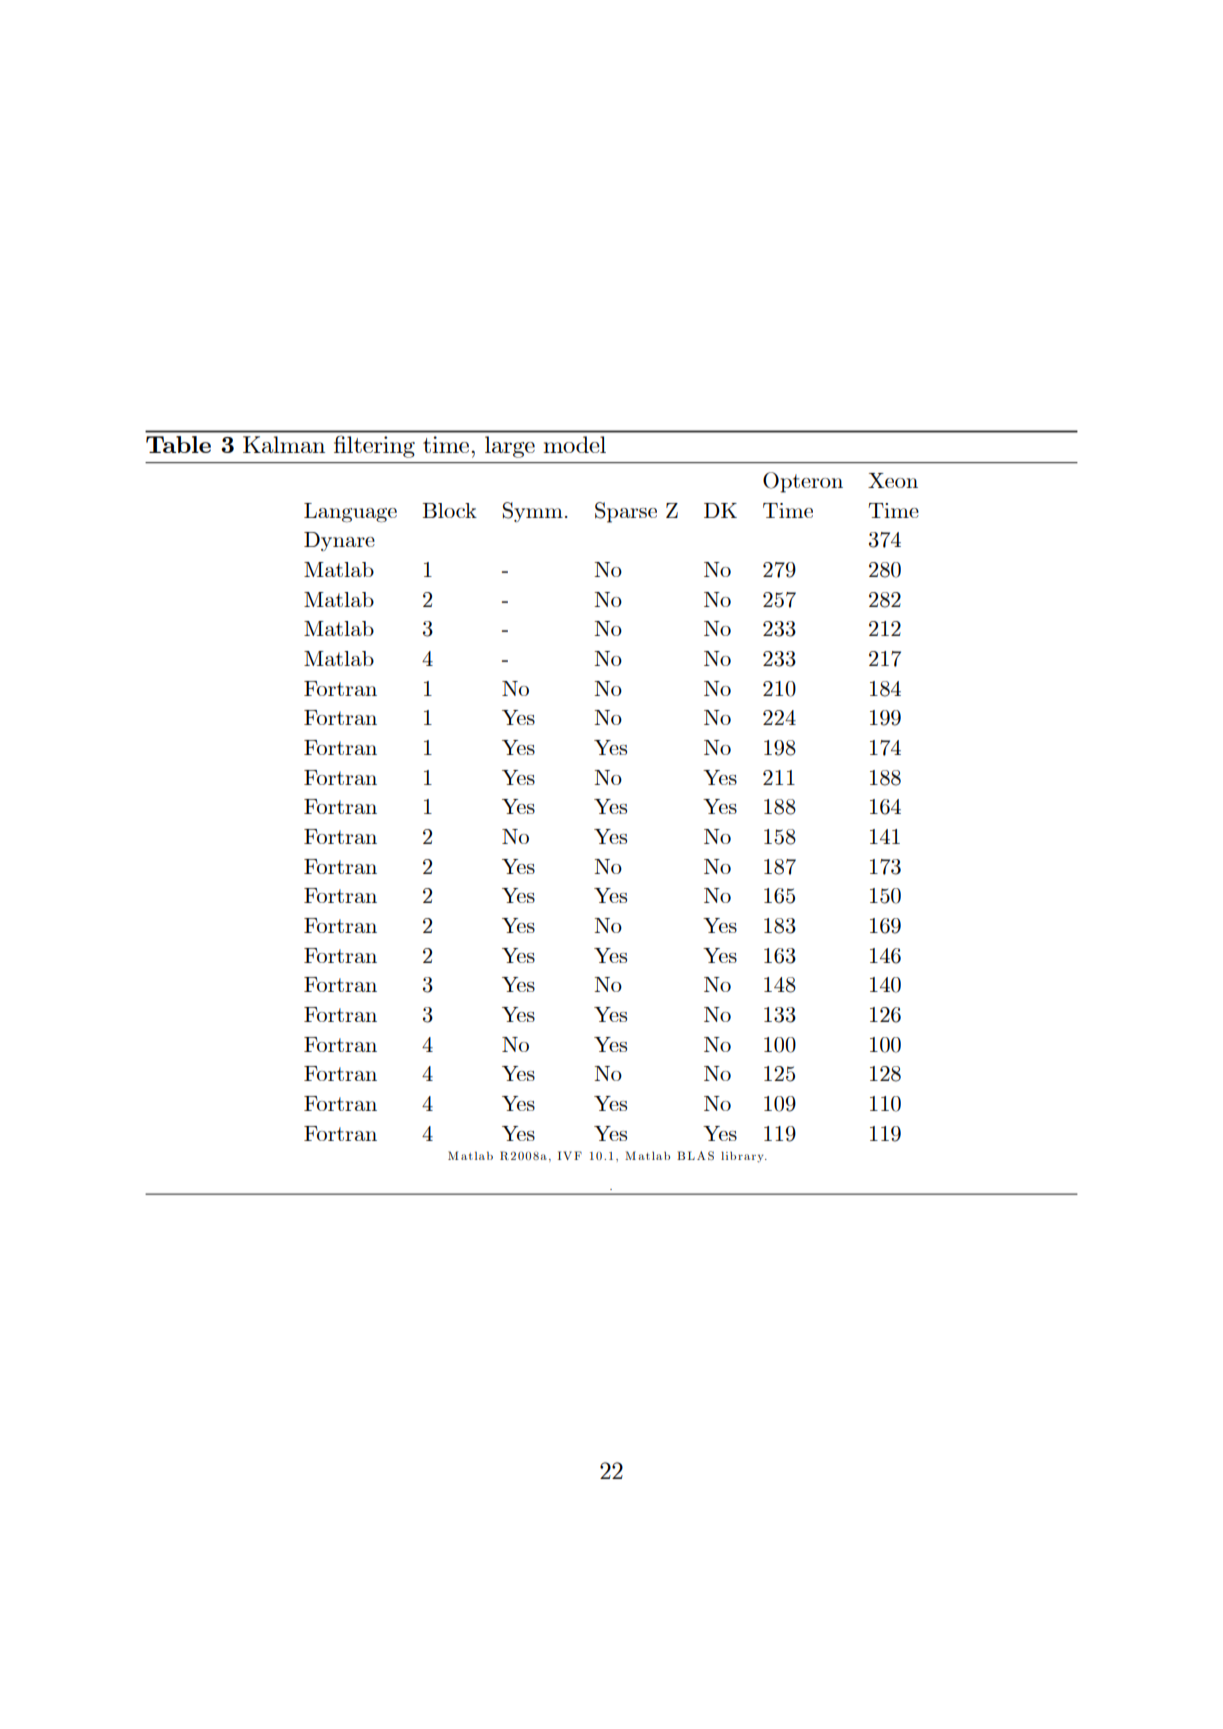 The height and width of the screenshot is (1729, 1223). Describe the element at coordinates (350, 513) in the screenshot. I see `Language` at that location.
